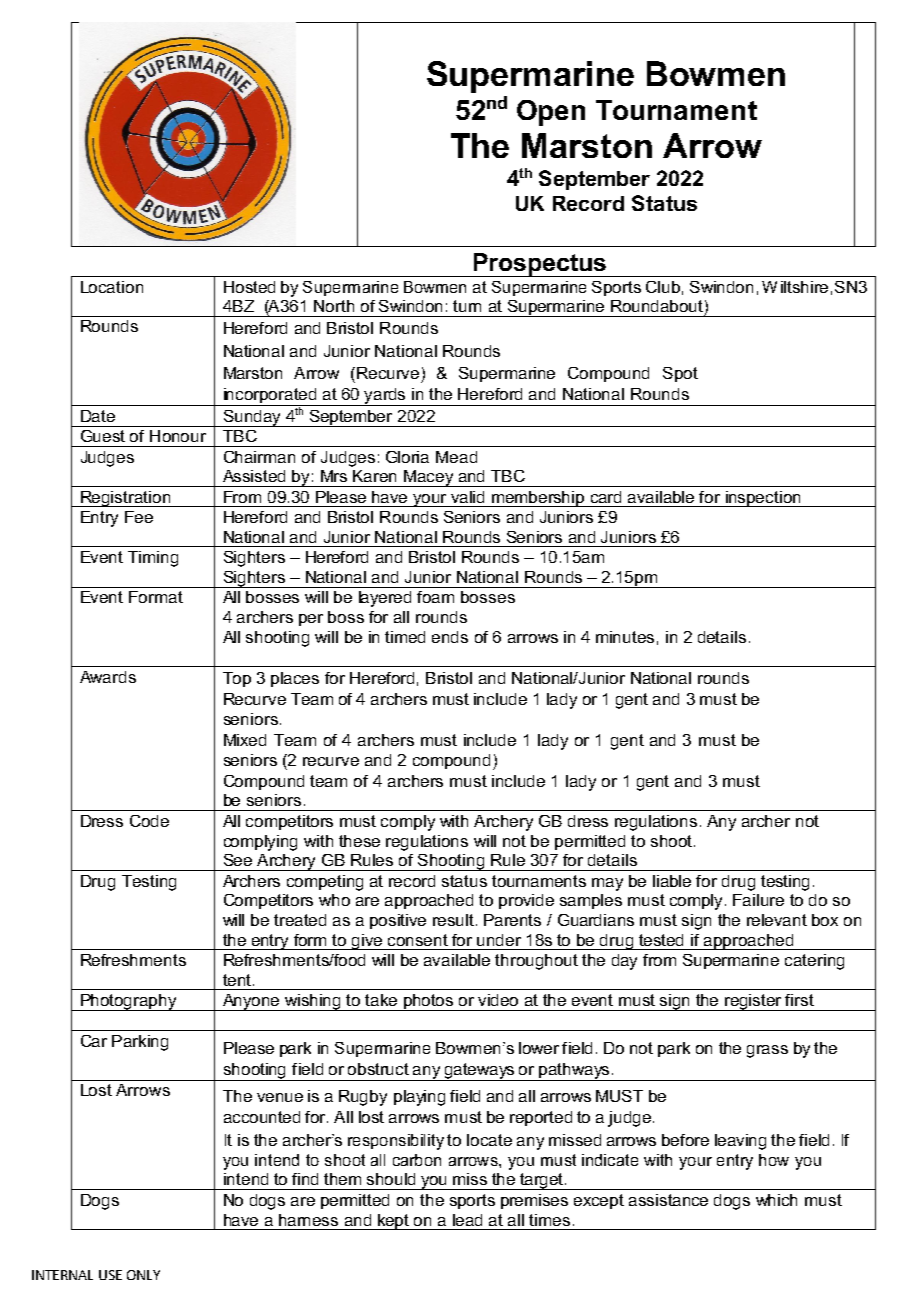 The image size is (924, 1308). Describe the element at coordinates (663, 287) in the screenshot. I see `Club` at that location.
